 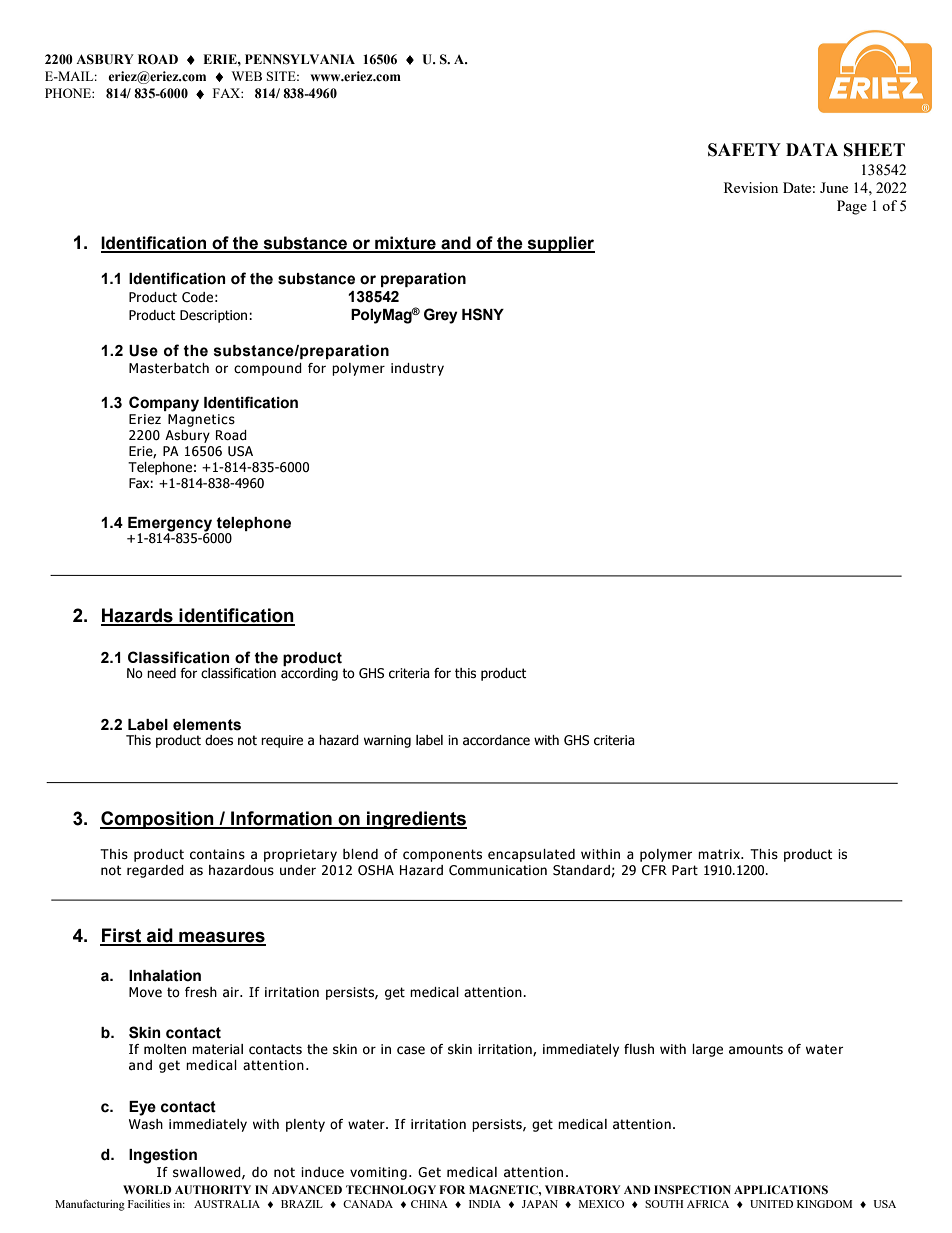 What do you see at coordinates (155, 871) in the screenshot?
I see `regarded` at bounding box center [155, 871].
